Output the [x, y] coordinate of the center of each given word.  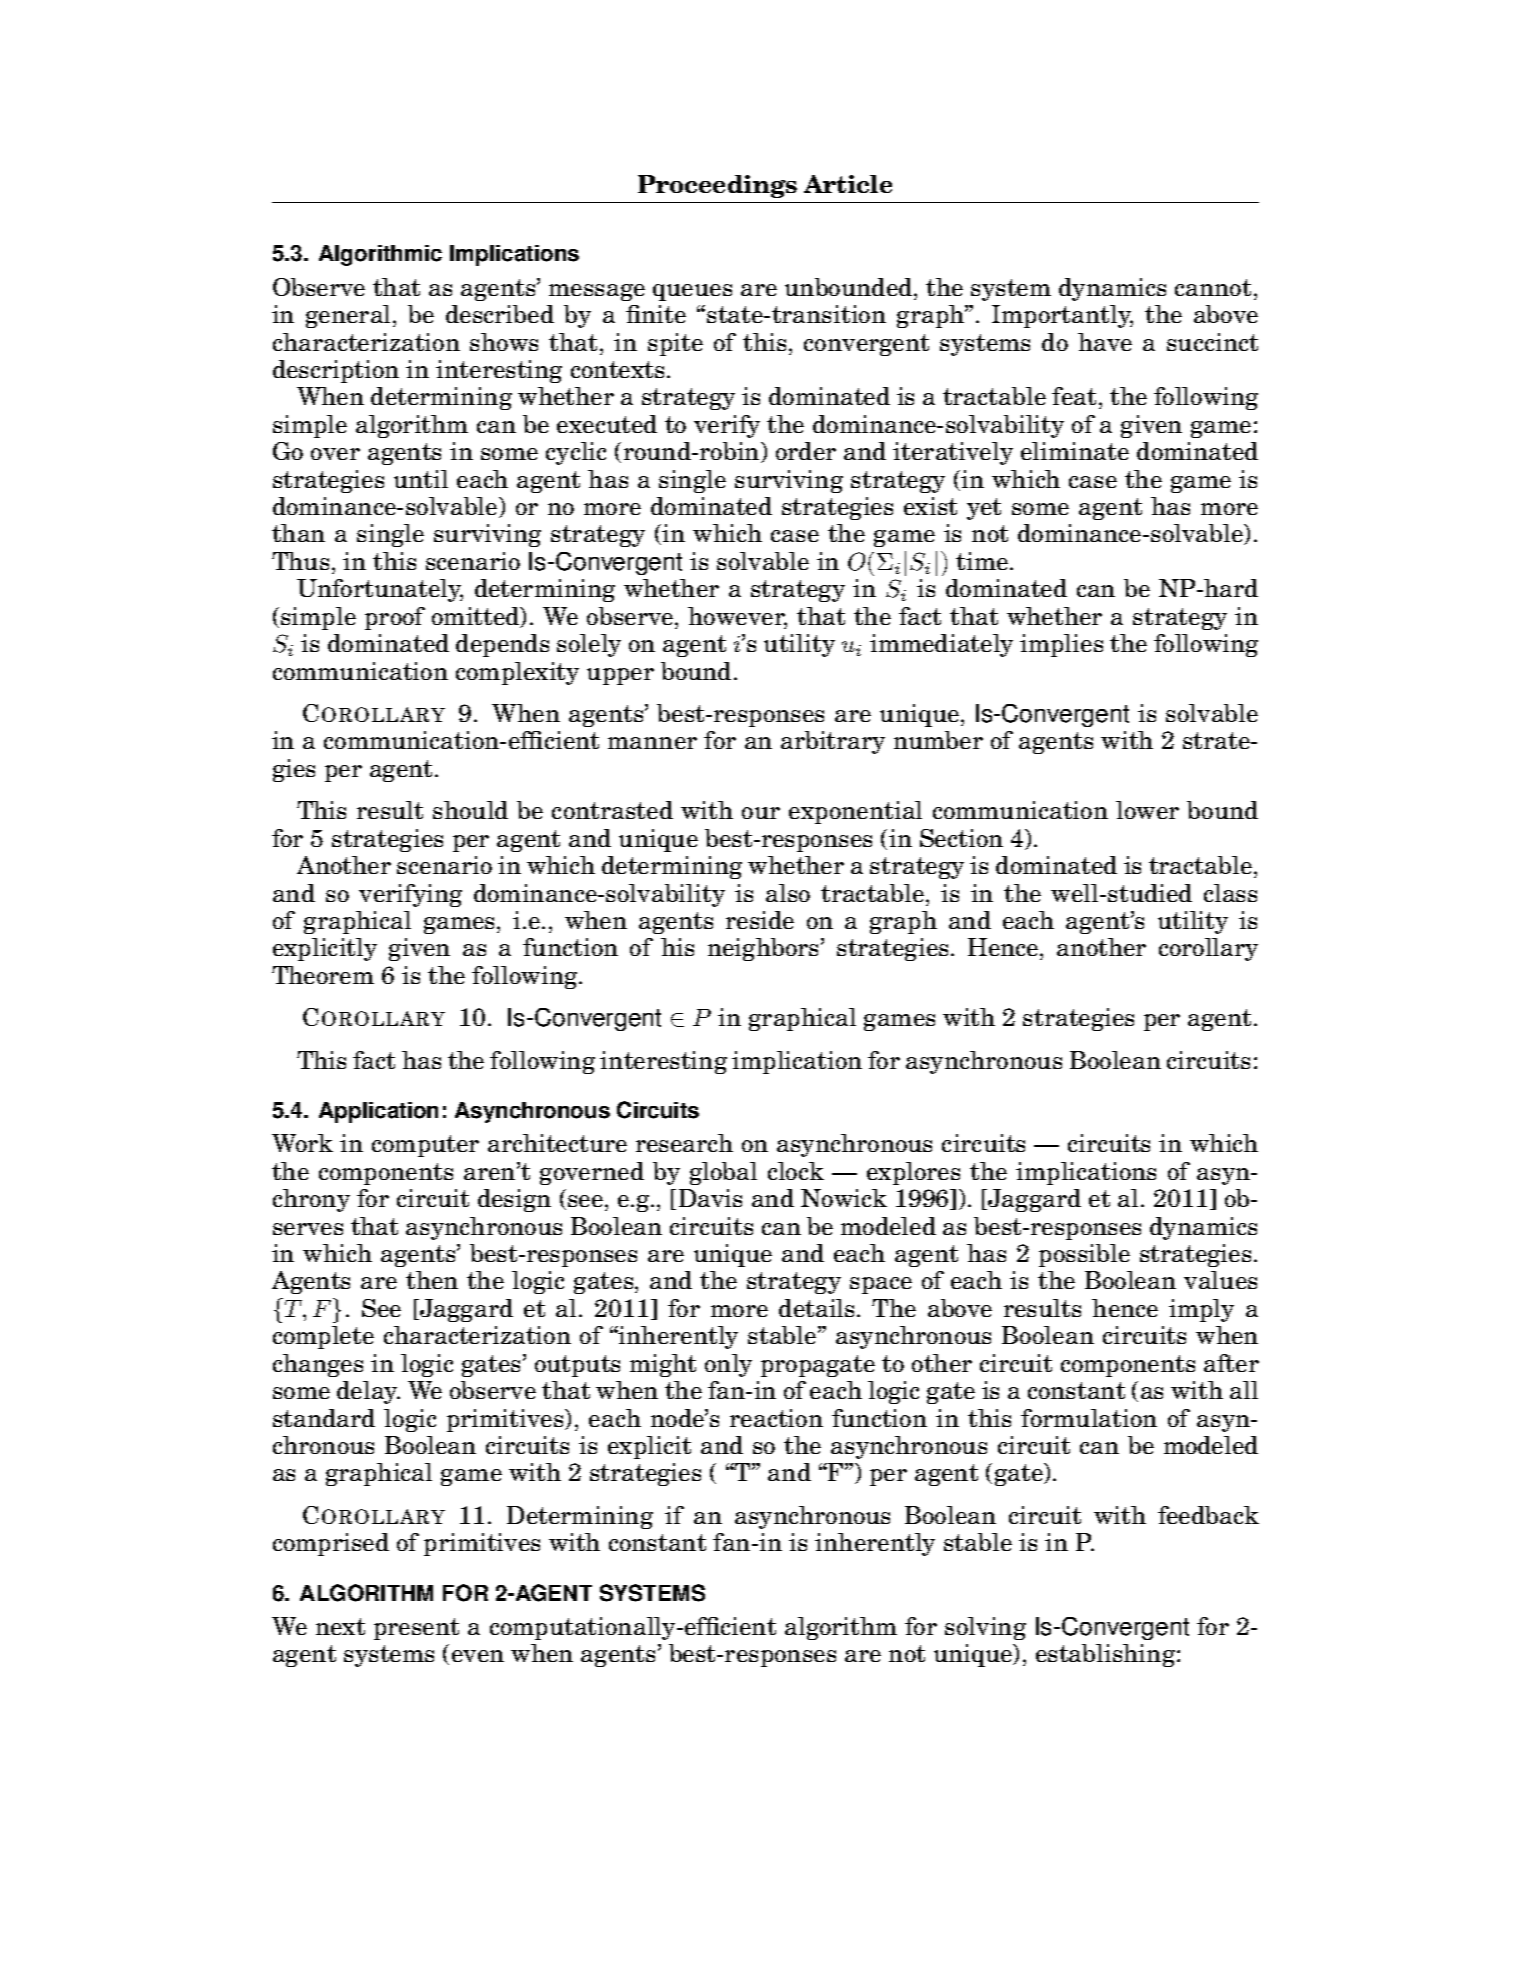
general [350, 316]
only [728, 1365]
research [684, 1143]
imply [1201, 1310]
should [470, 810]
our [761, 813]
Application [378, 1112]
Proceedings [717, 186]
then [432, 1280]
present [416, 1629]
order [806, 451]
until [421, 479]
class [1230, 893]
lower [1147, 810]
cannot [1213, 287]
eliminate [1075, 451]
